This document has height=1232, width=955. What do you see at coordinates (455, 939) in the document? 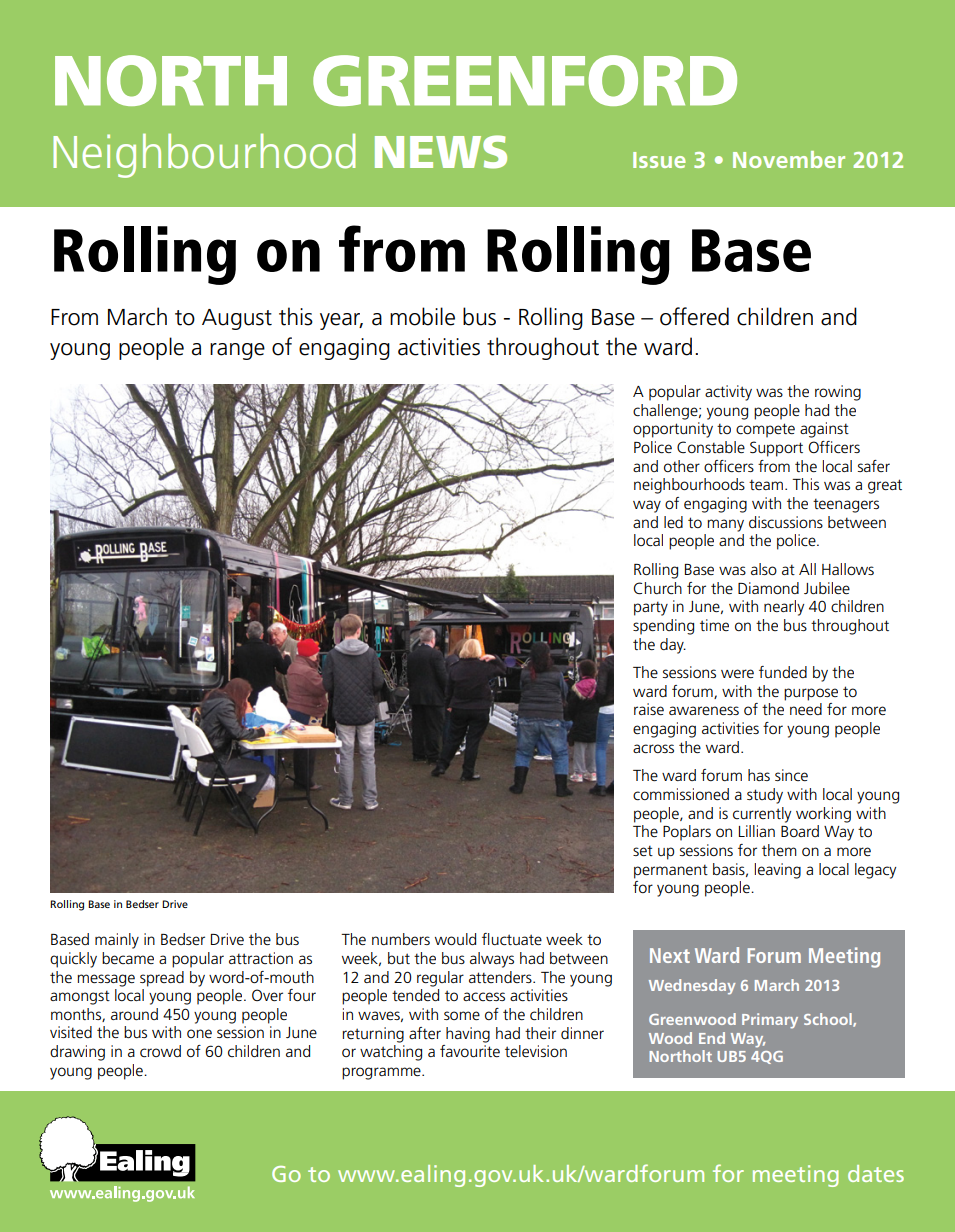
I see `would` at bounding box center [455, 939].
